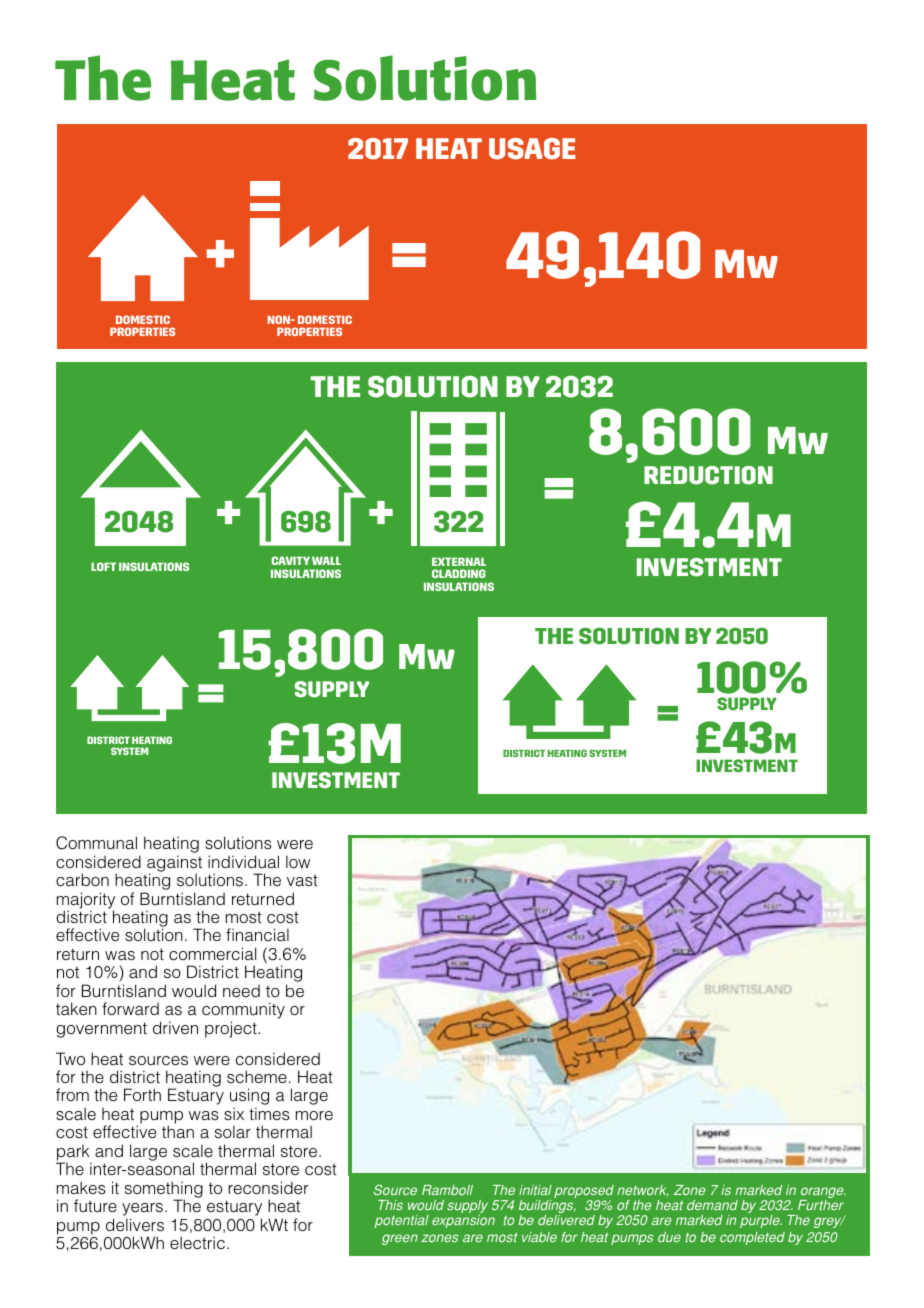 This document has height=1308, width=924. I want to click on expansion, so click(463, 1221).
